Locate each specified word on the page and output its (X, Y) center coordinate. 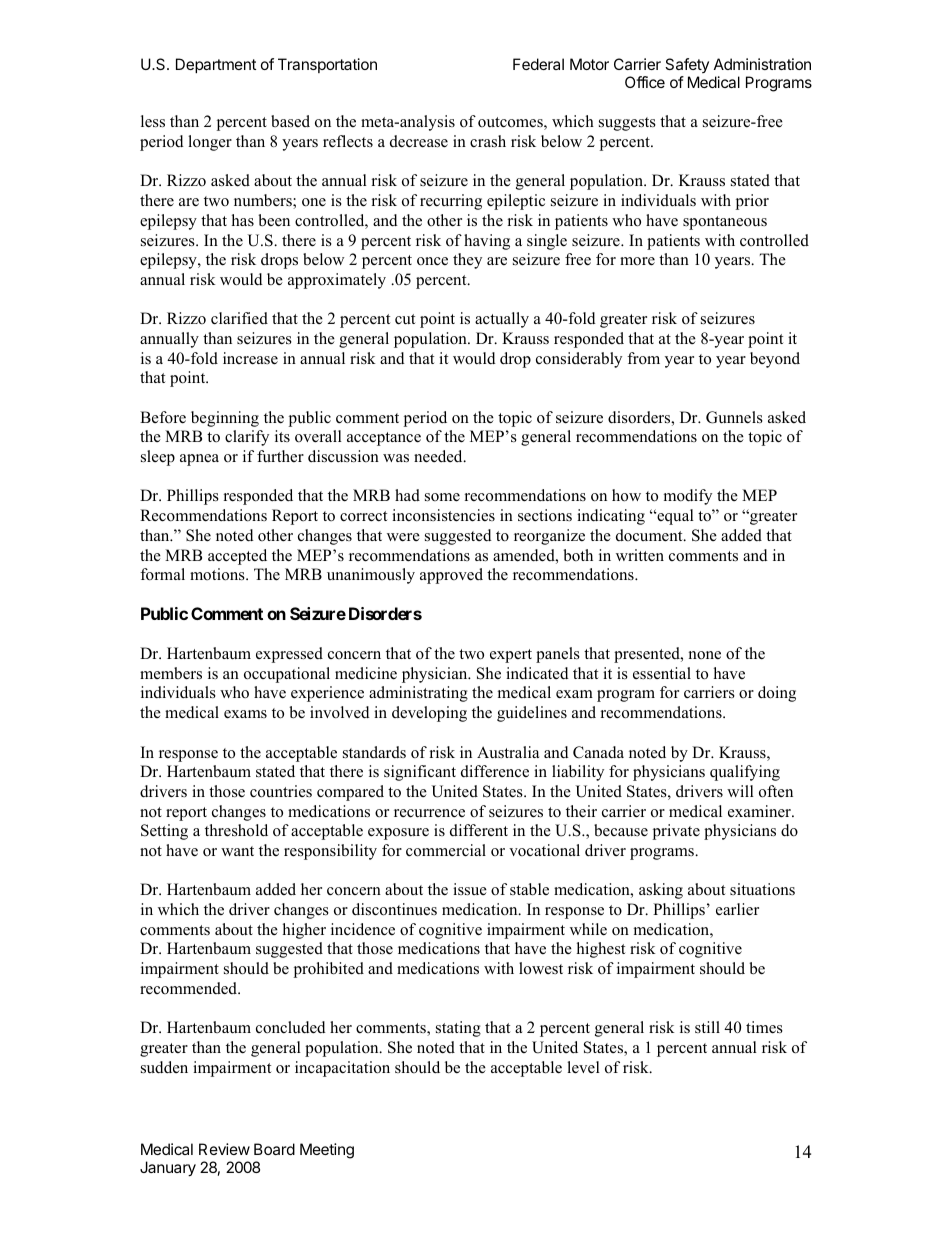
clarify (247, 438)
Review (224, 1149)
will (740, 791)
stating (458, 1029)
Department (216, 65)
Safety (687, 65)
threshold (236, 830)
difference (495, 771)
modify (688, 497)
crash (488, 141)
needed (439, 456)
